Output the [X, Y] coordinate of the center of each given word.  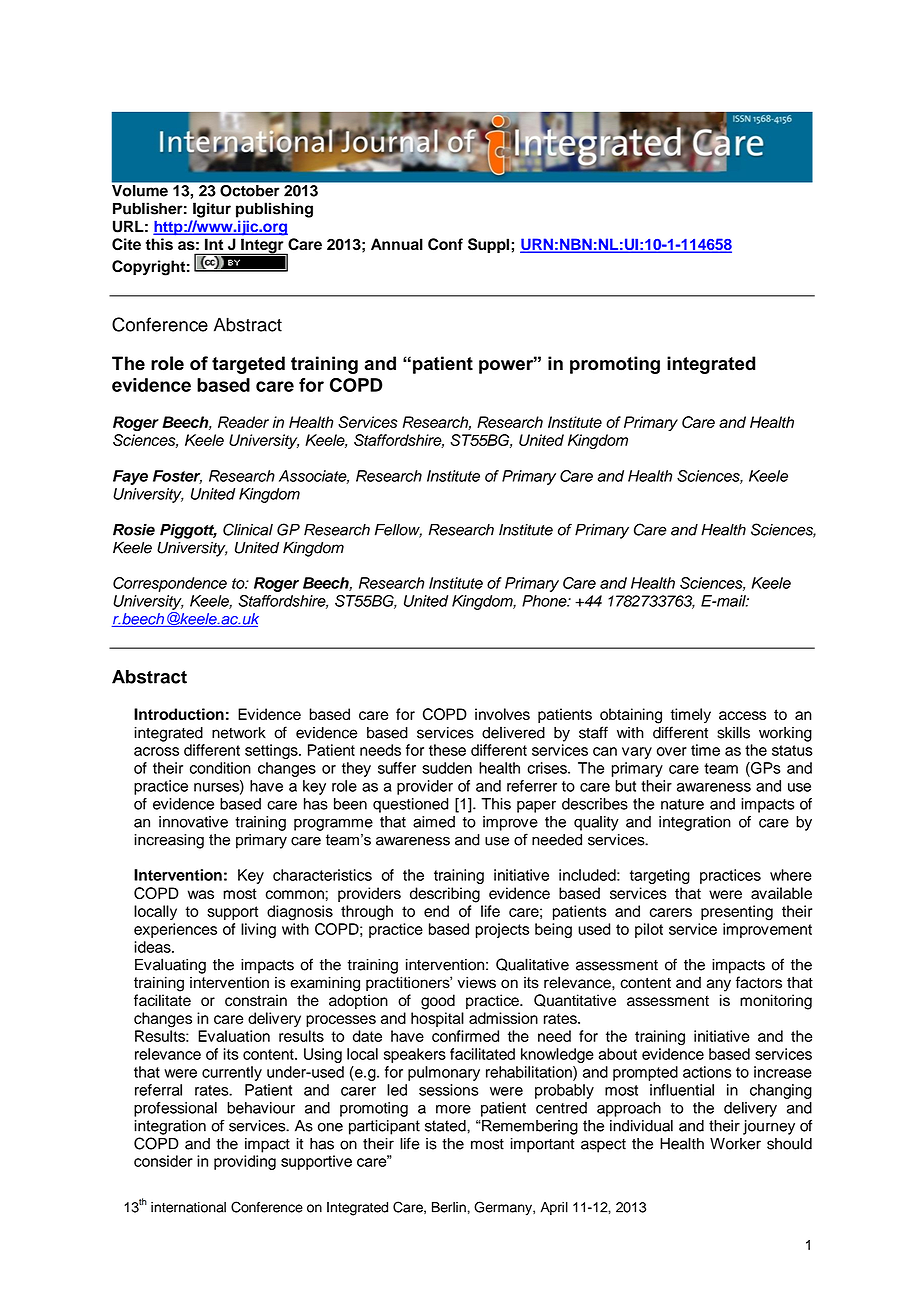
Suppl [488, 245]
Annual [397, 244]
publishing [274, 210]
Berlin [449, 1207]
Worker [735, 1144]
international [188, 1207]
